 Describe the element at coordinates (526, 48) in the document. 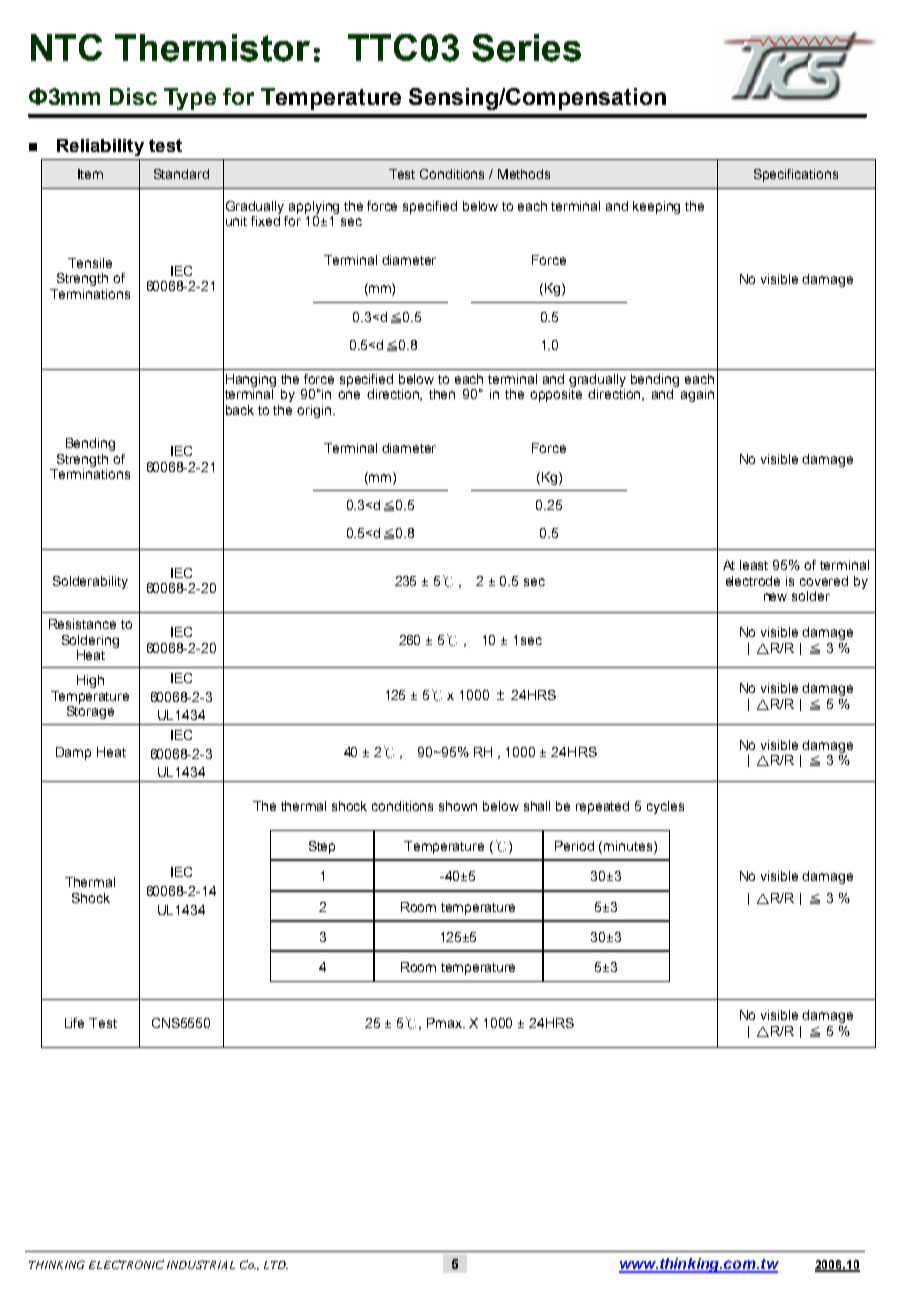

I see `Series` at that location.
